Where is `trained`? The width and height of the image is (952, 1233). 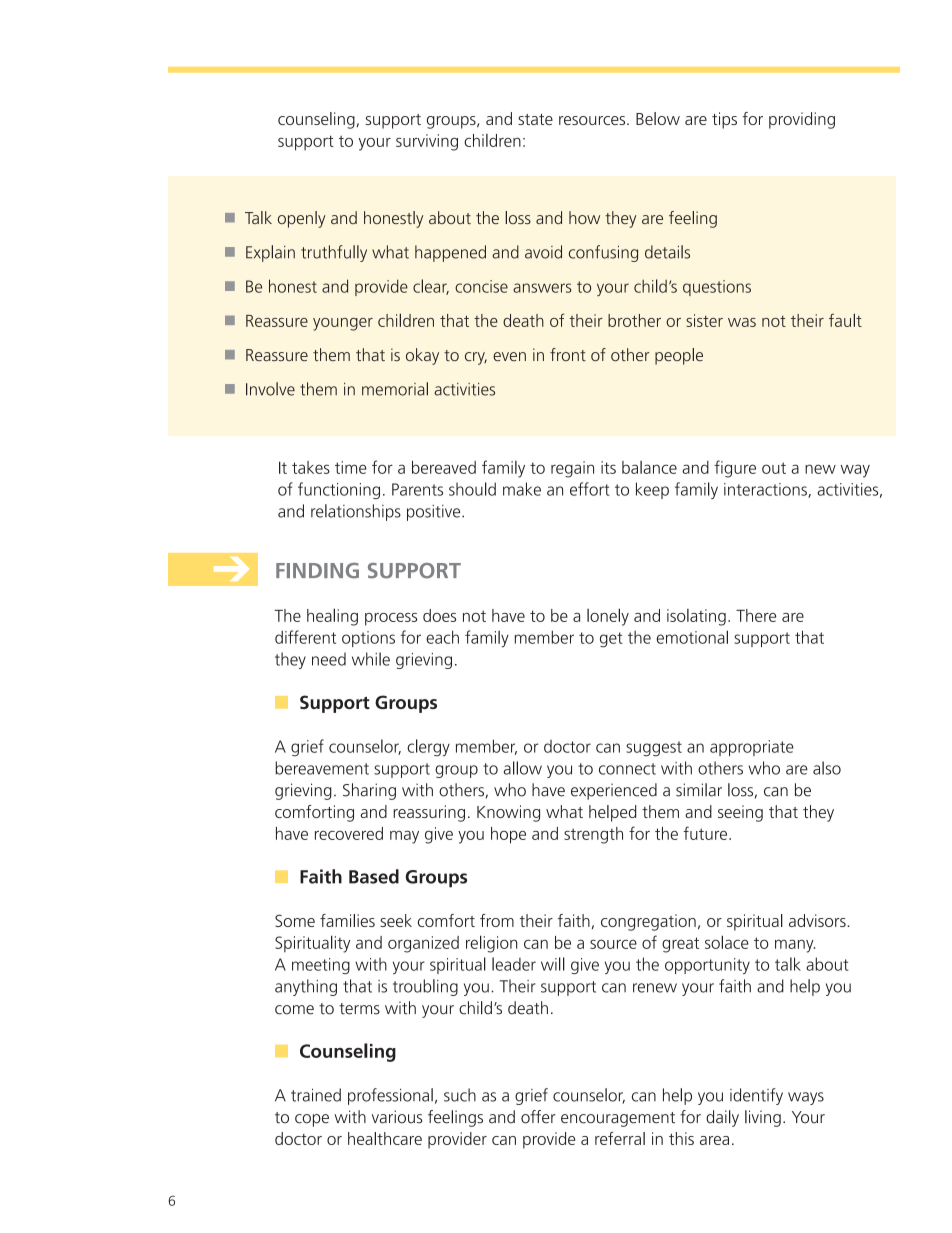 trained is located at coordinates (316, 1095).
